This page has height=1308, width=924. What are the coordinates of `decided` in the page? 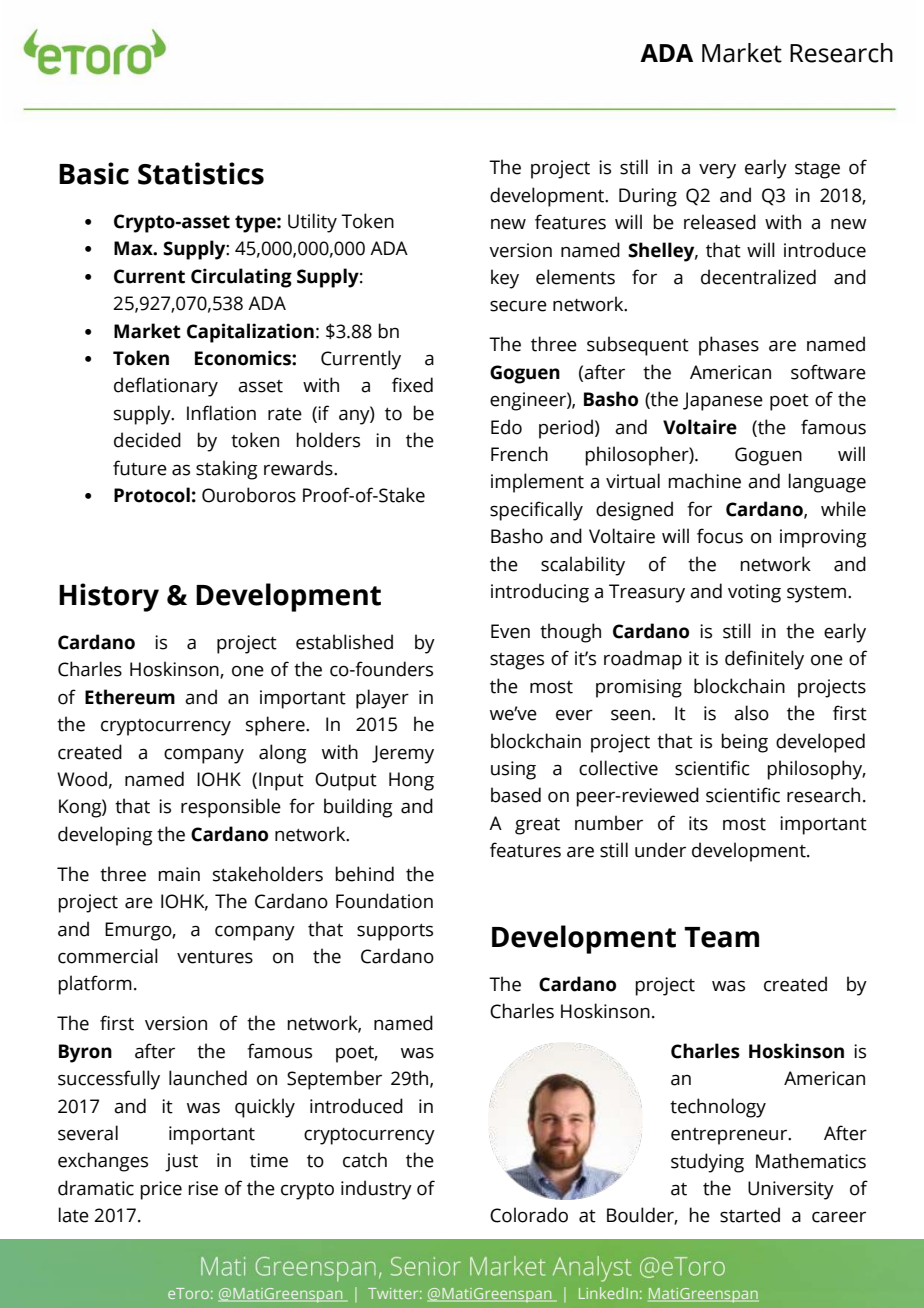 It's located at (147, 440).
